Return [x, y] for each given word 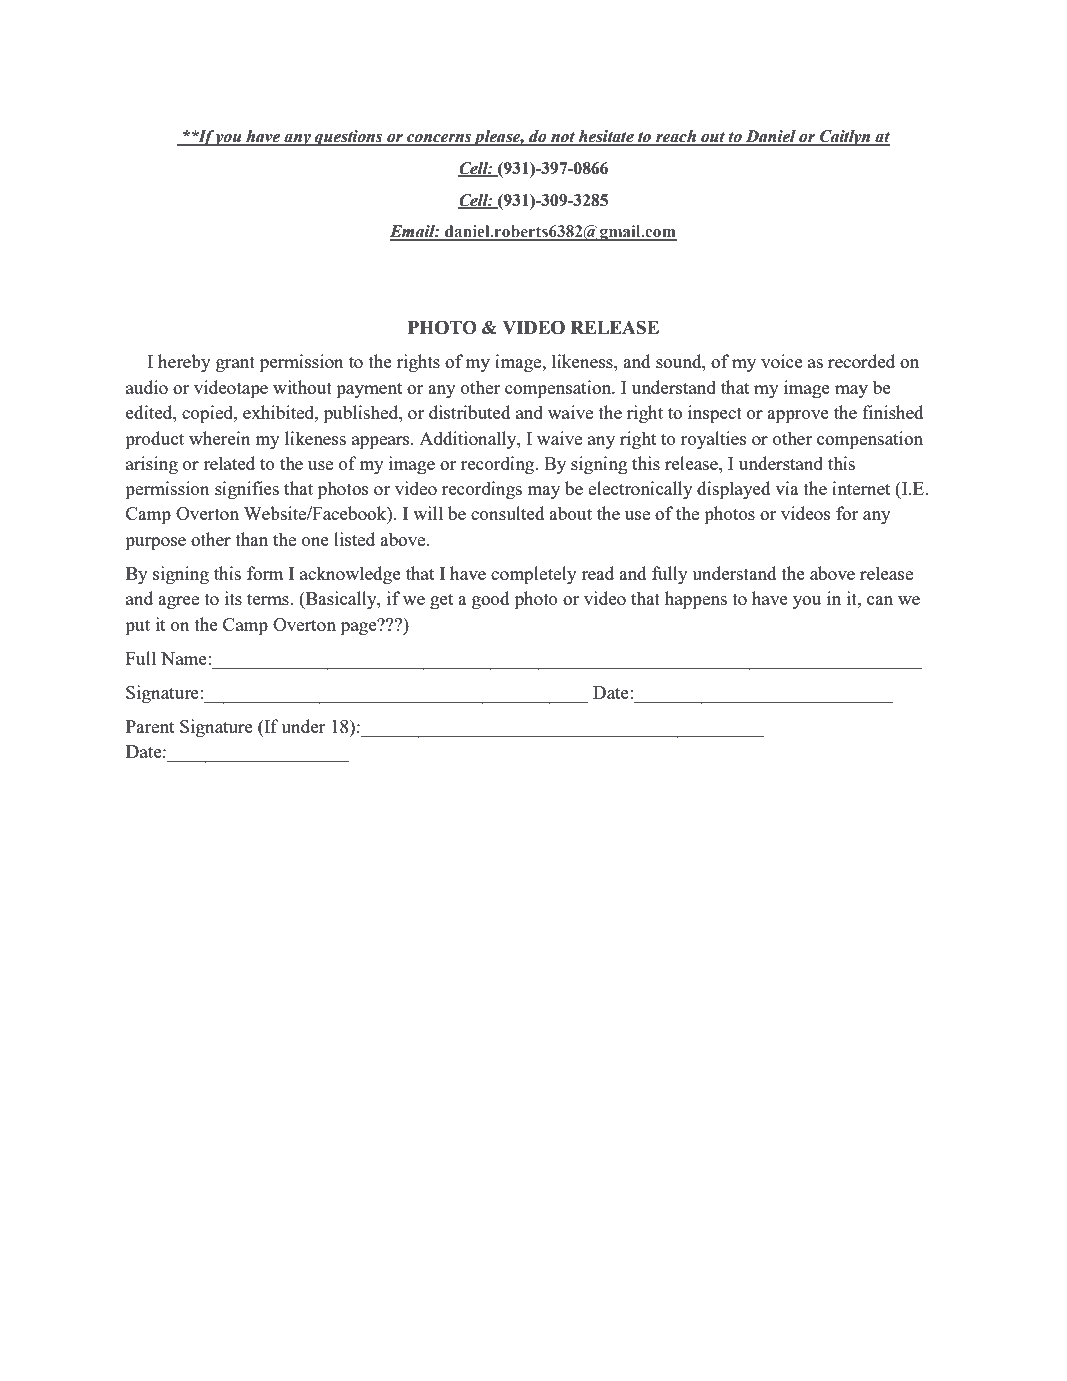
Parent [150, 726]
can [880, 600]
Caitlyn [845, 138]
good [491, 600]
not [563, 138]
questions [349, 138]
